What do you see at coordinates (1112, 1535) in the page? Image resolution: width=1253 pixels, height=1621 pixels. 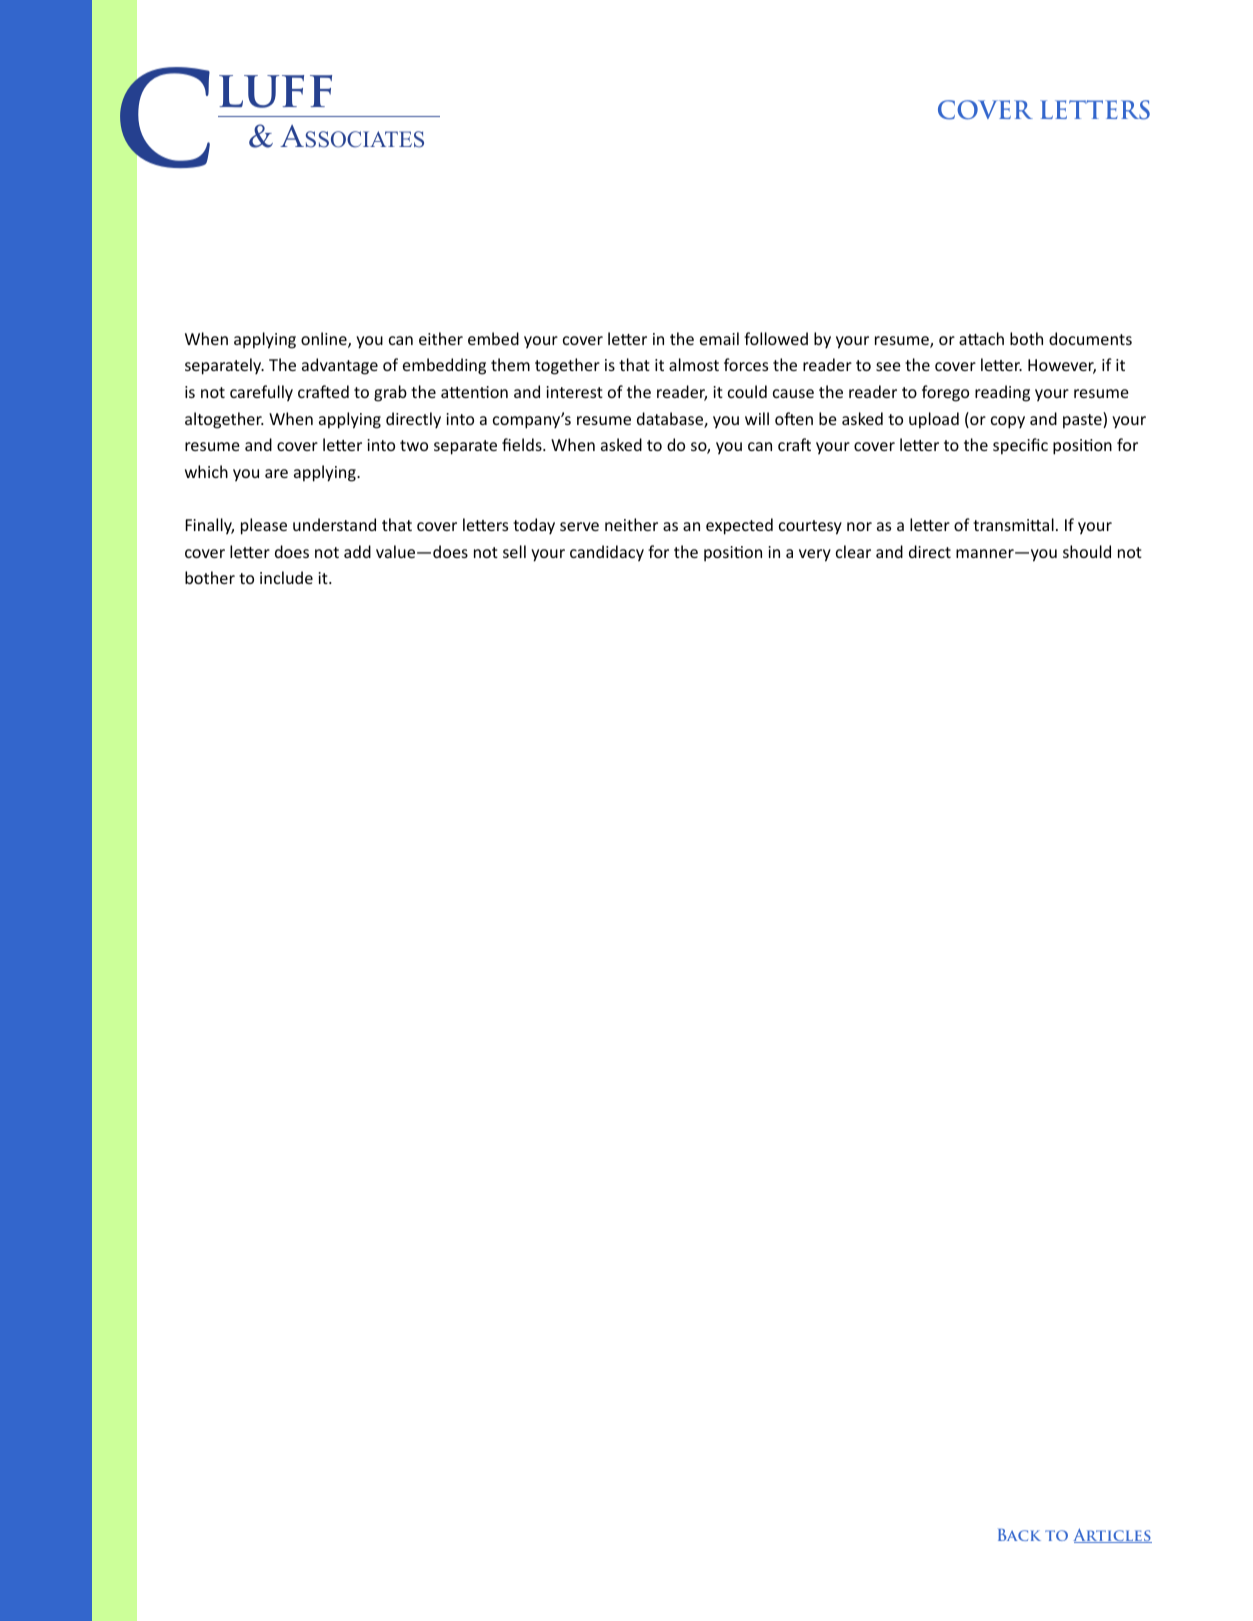 I see `Articles` at bounding box center [1112, 1535].
